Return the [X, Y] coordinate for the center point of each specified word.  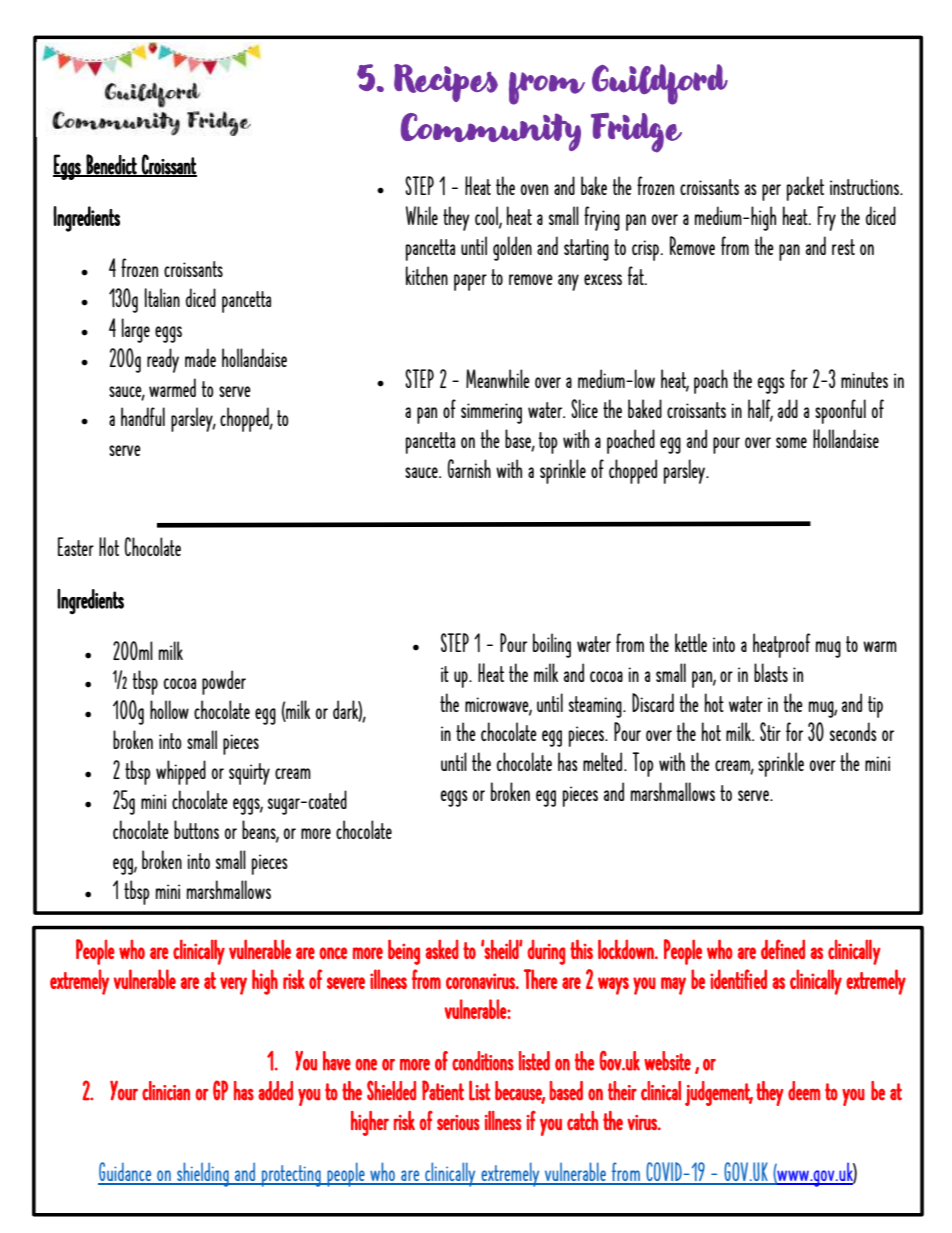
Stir [770, 731]
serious [458, 1122]
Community [491, 132]
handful [143, 416]
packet [805, 188]
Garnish [469, 468]
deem [804, 1091]
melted [604, 761]
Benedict [112, 165]
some [791, 442]
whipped [181, 772]
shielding [203, 1174]
